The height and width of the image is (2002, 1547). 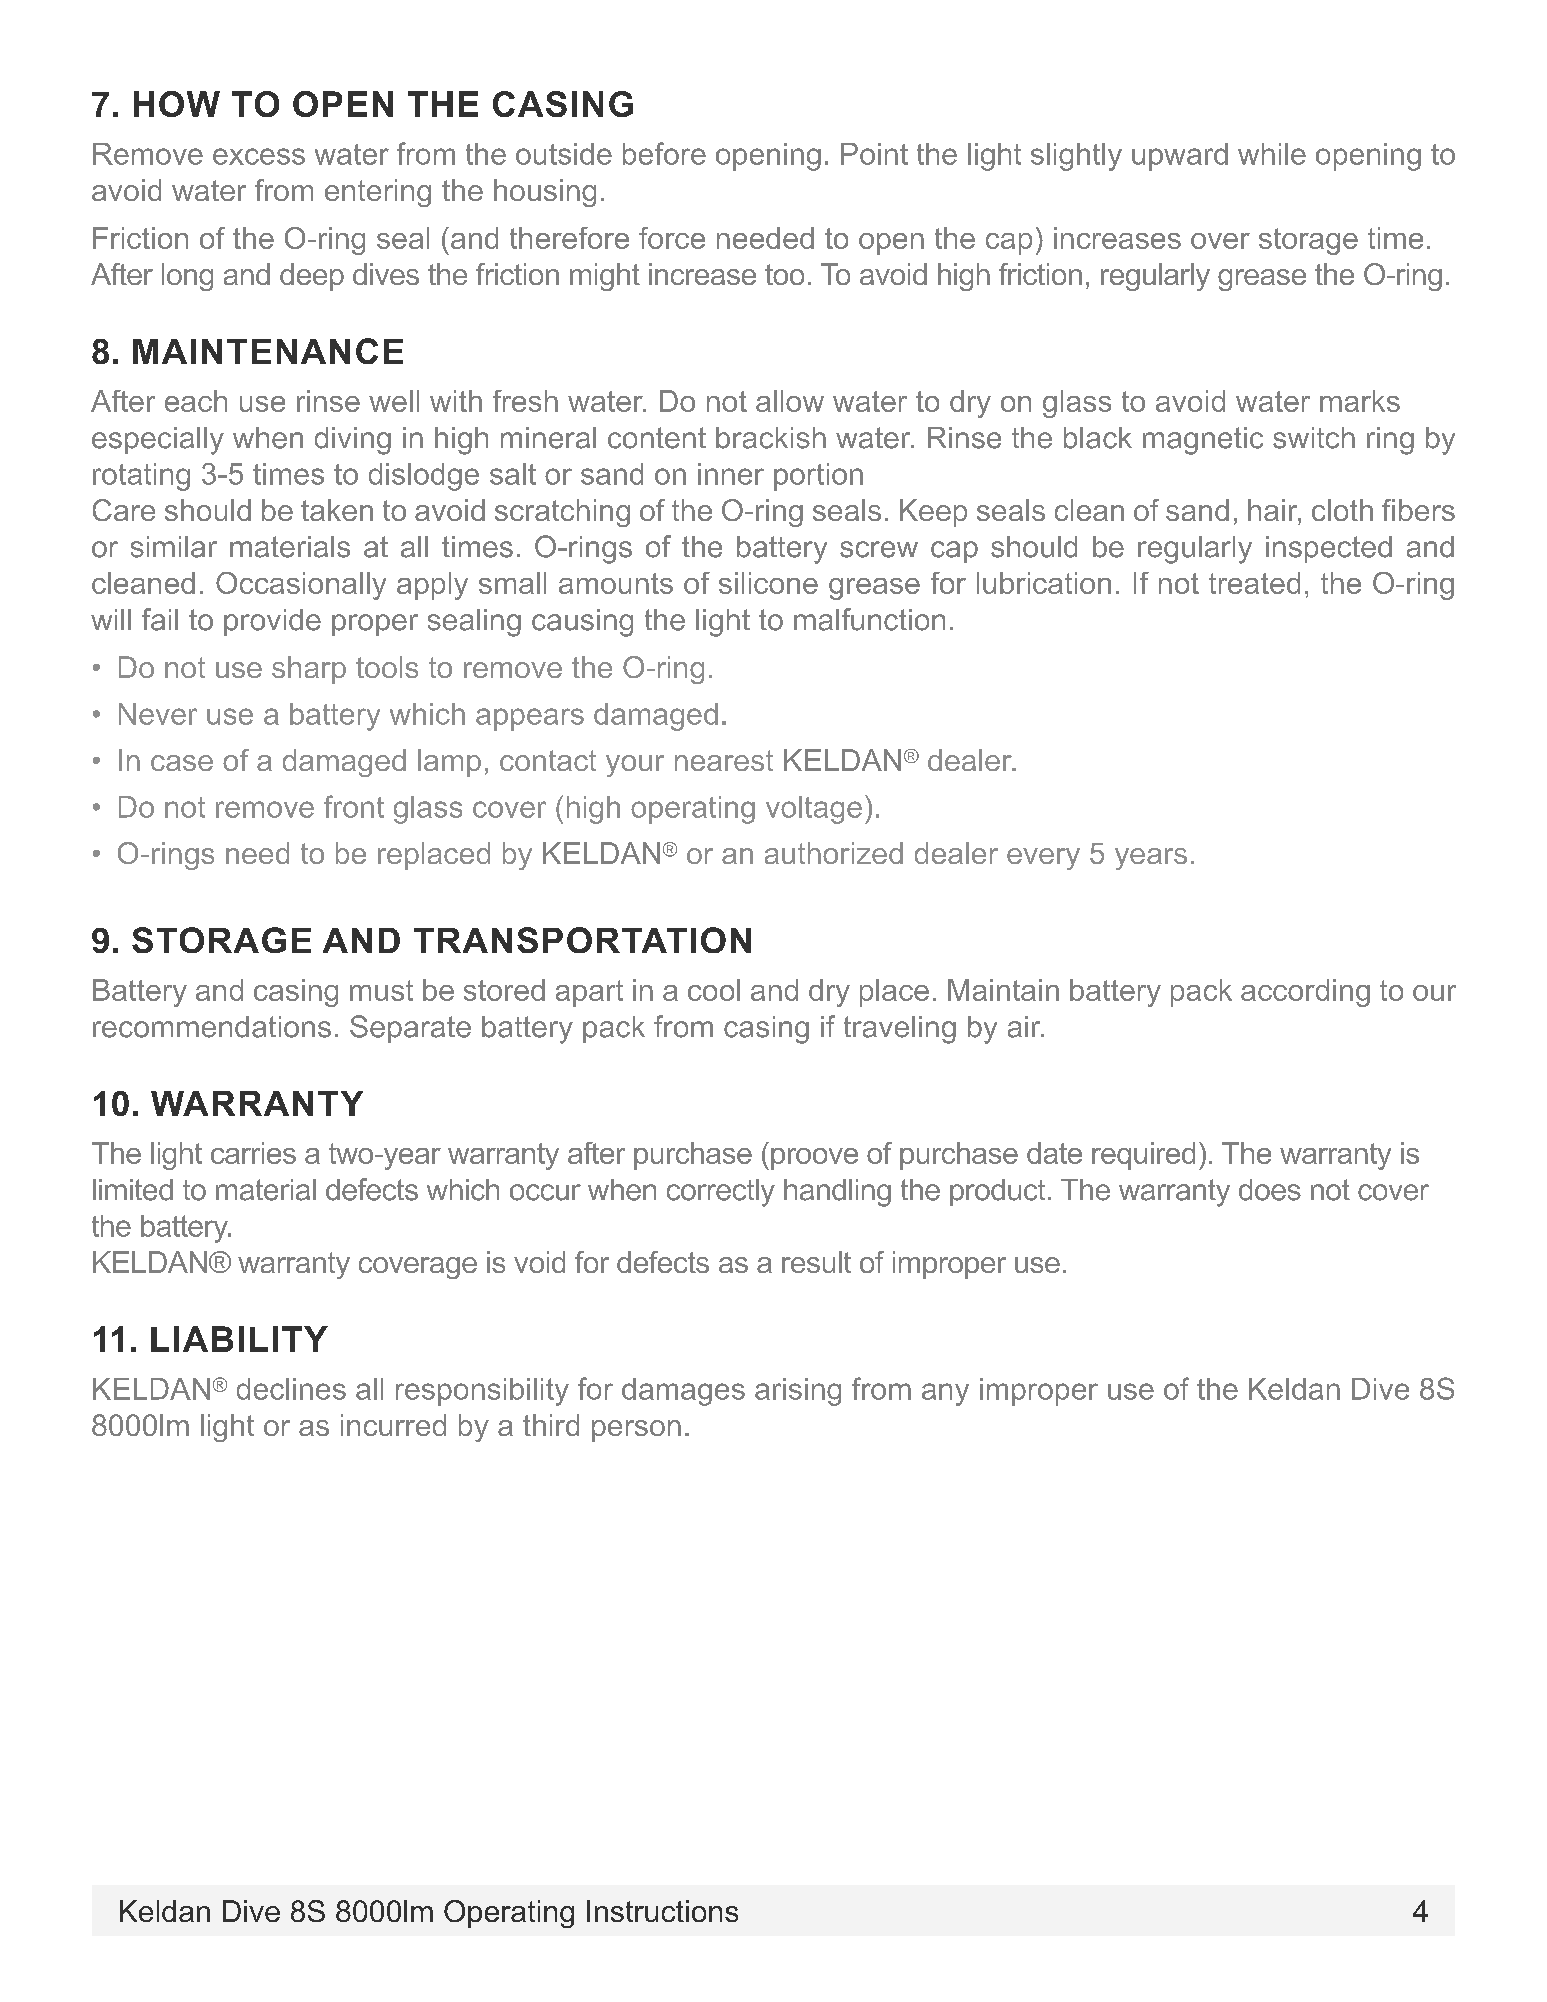 I want to click on Instructions, so click(x=662, y=1911).
